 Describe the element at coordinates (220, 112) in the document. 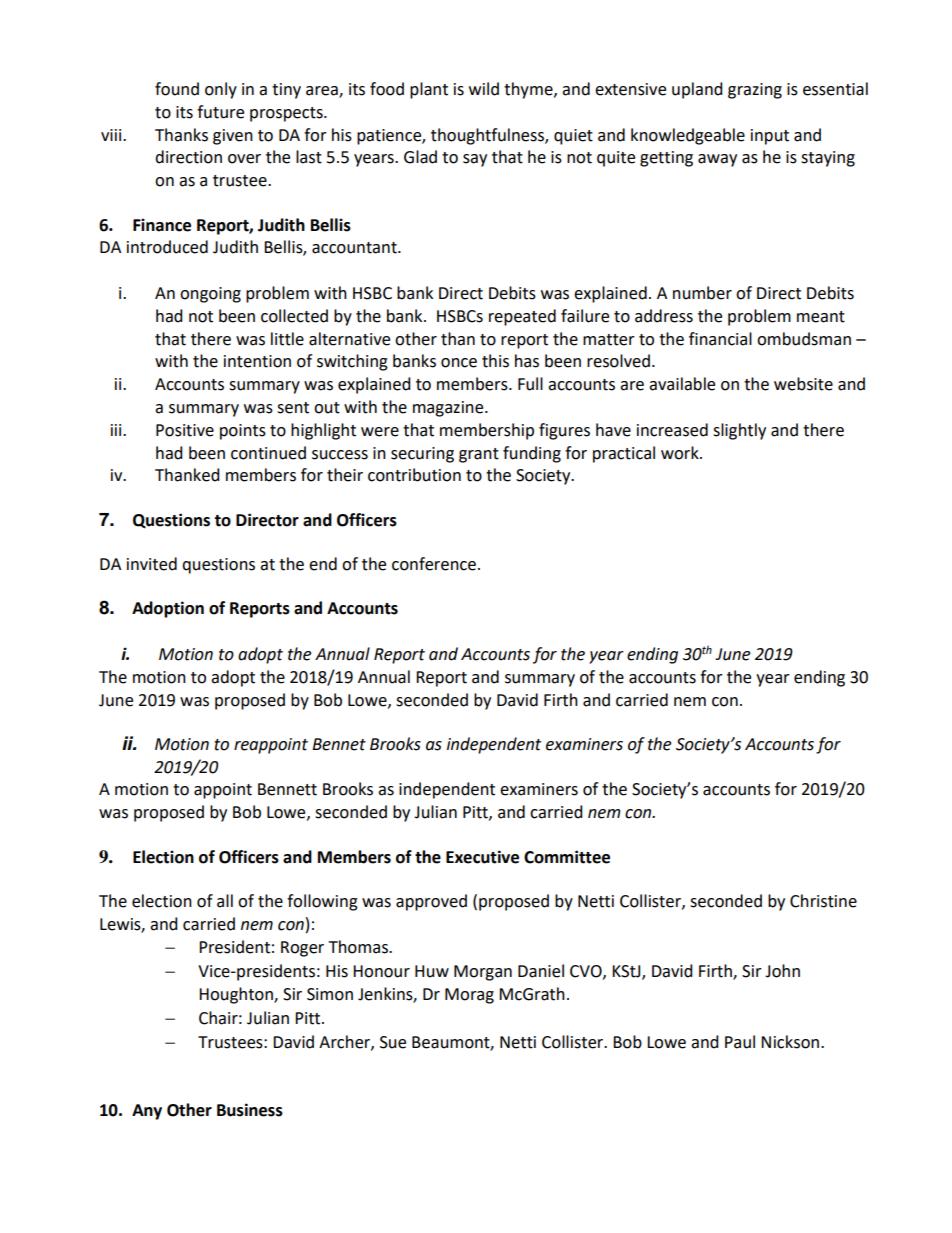

I see `future` at that location.
